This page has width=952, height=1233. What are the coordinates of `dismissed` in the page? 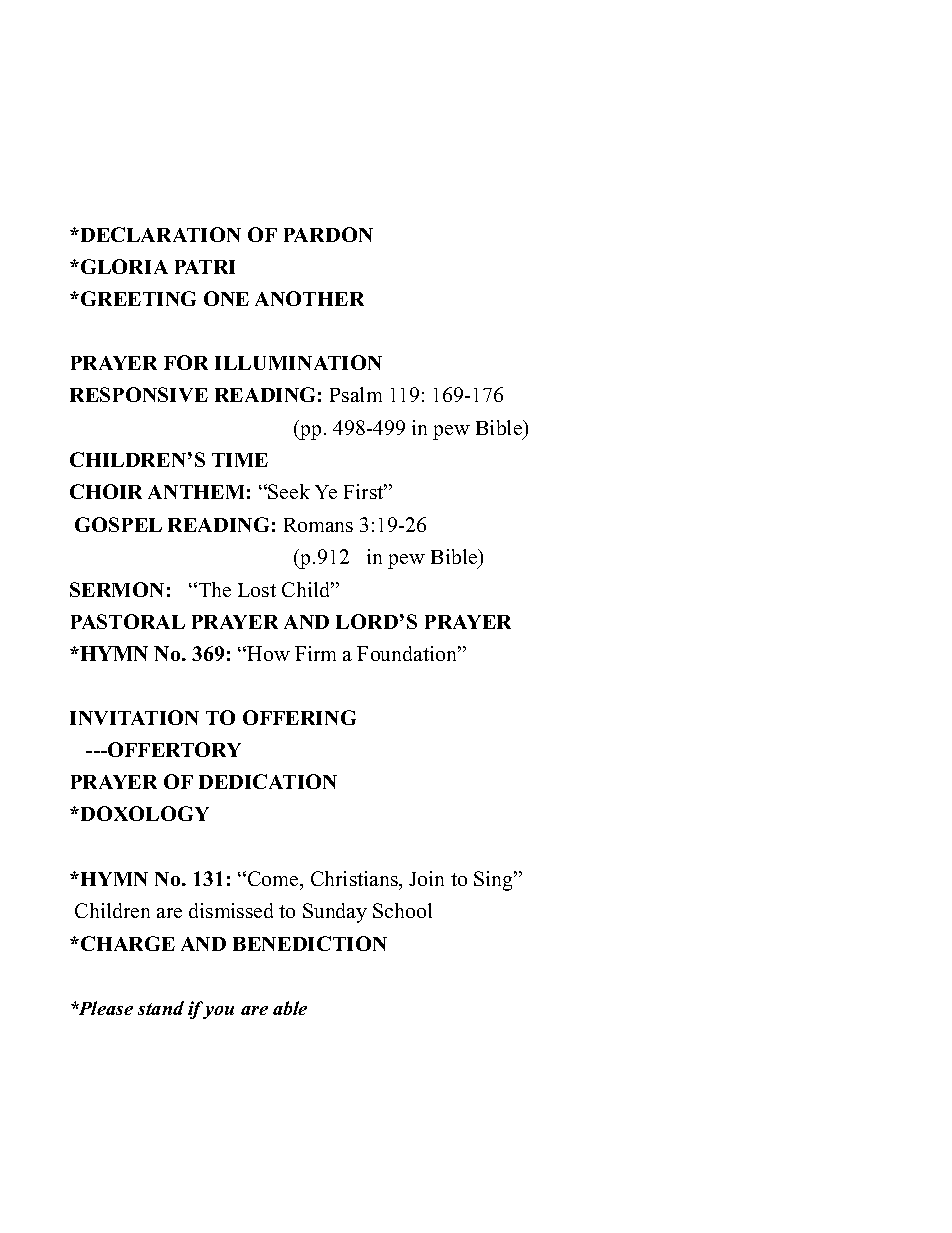 It's located at (231, 910).
